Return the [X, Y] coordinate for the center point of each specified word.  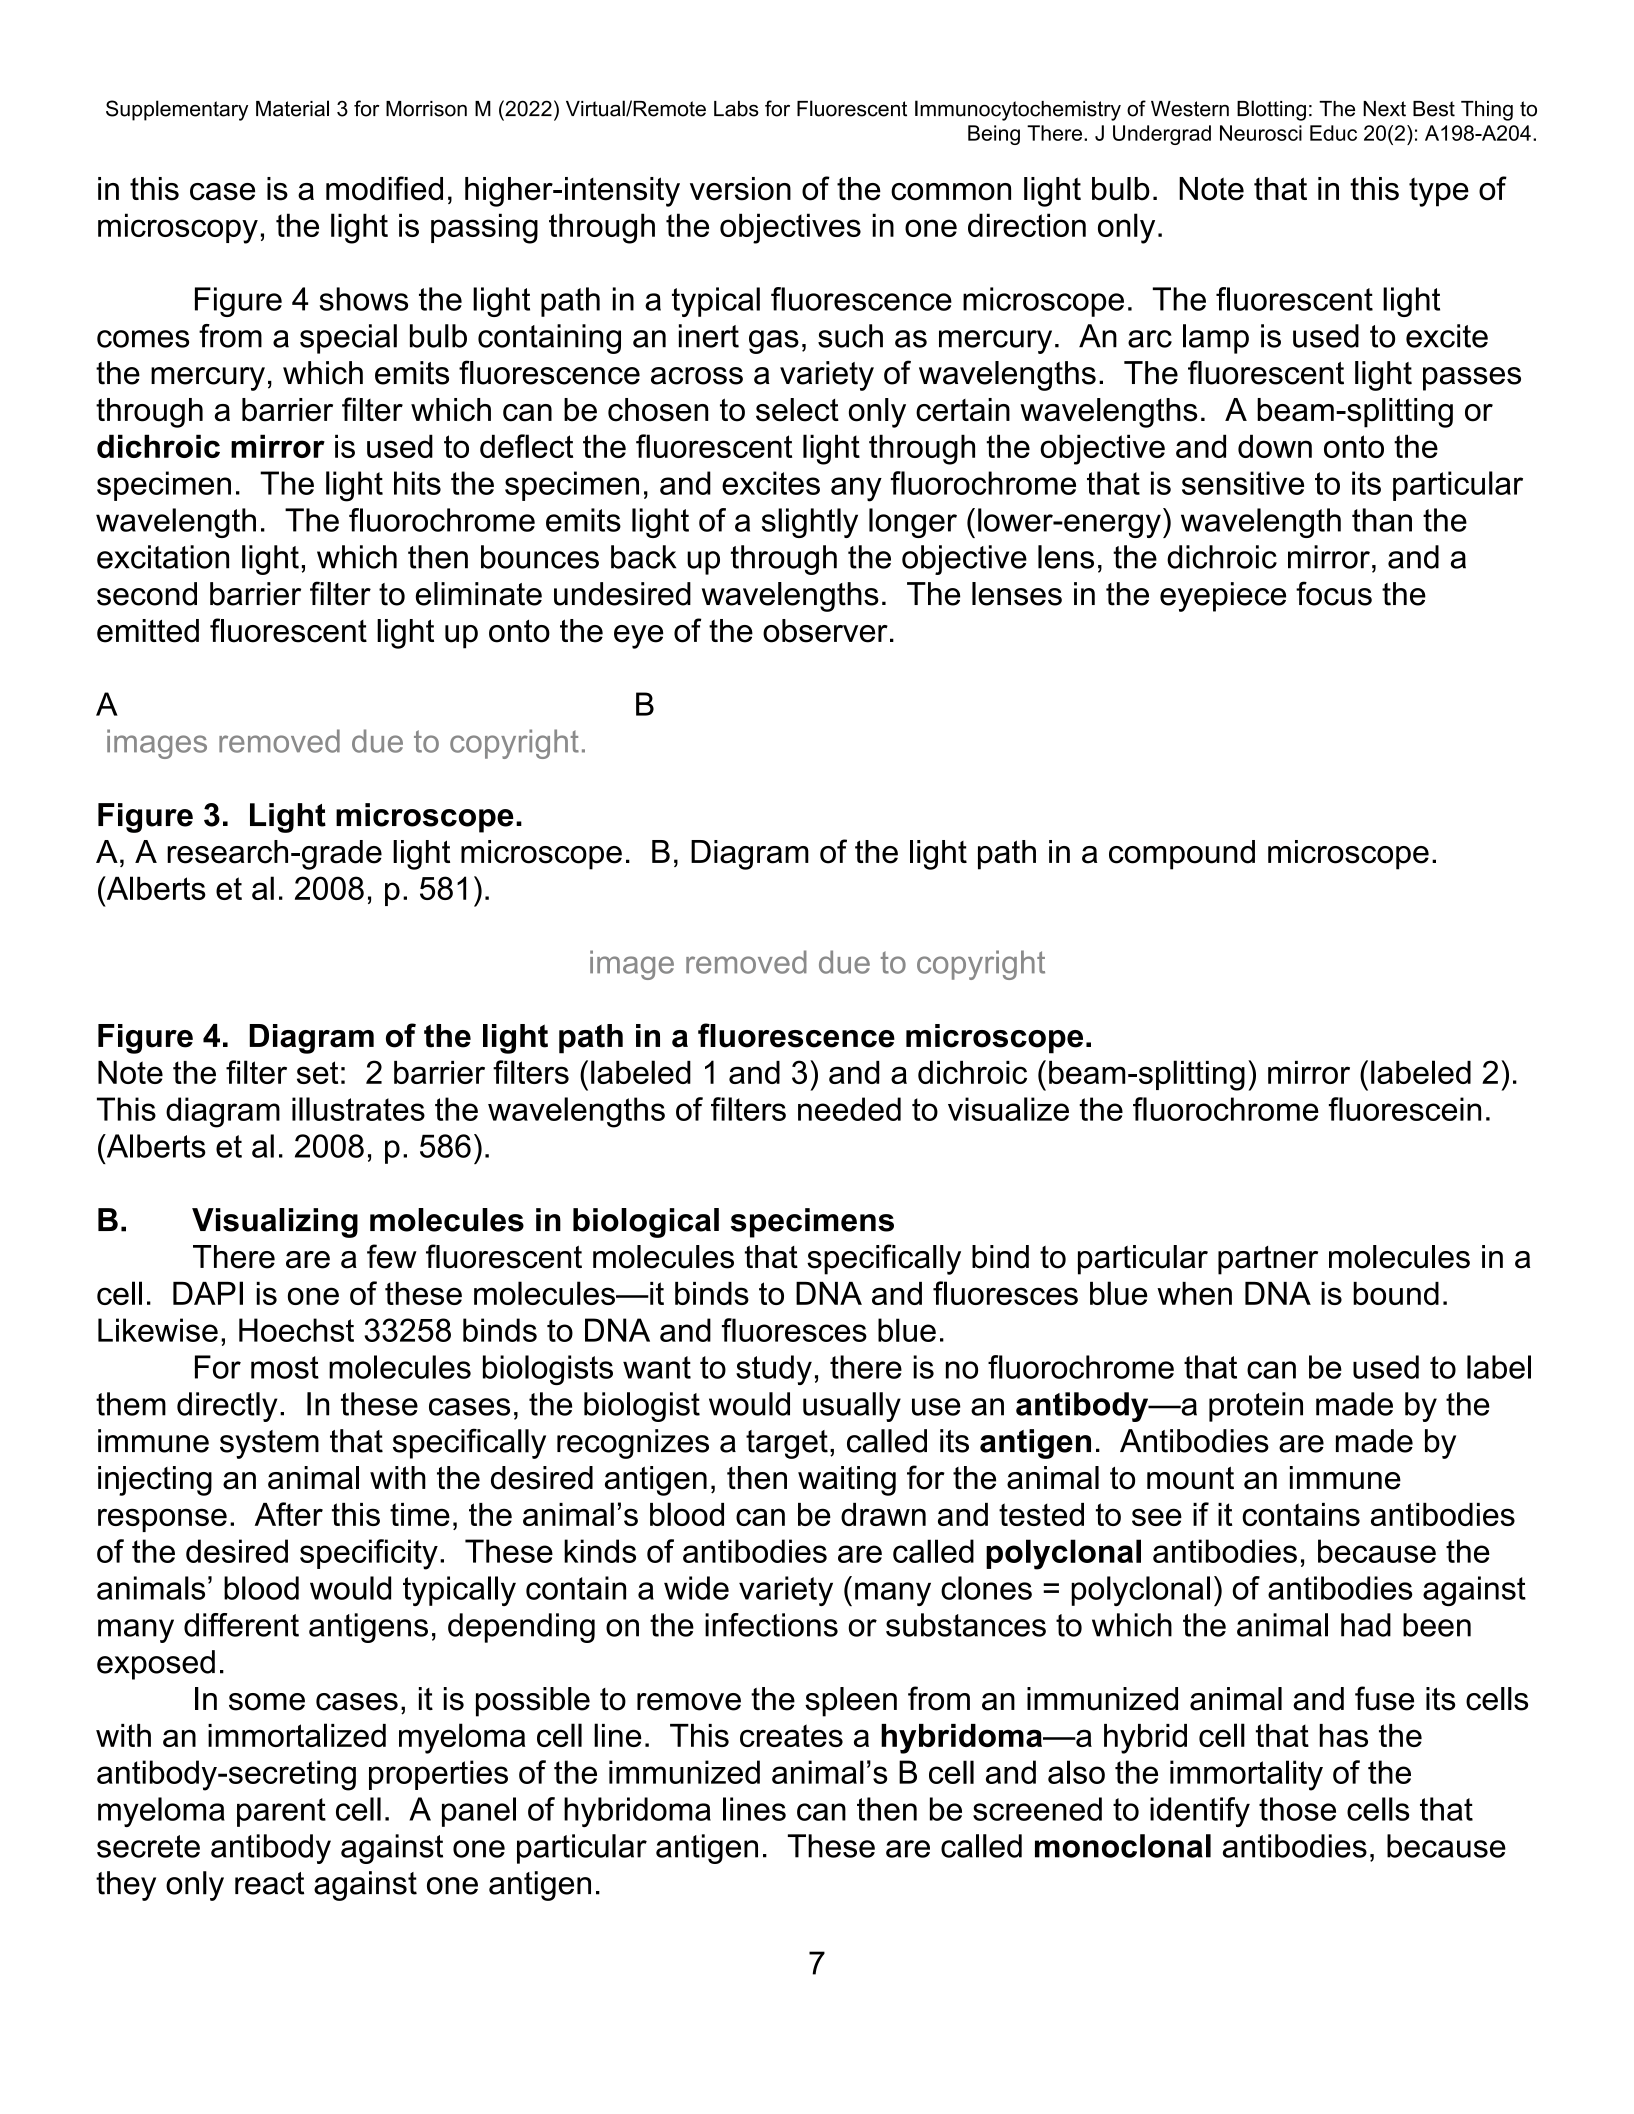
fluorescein [1405, 1109]
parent [281, 1812]
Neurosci [1261, 133]
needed [849, 1109]
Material [292, 108]
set [317, 1072]
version [740, 189]
